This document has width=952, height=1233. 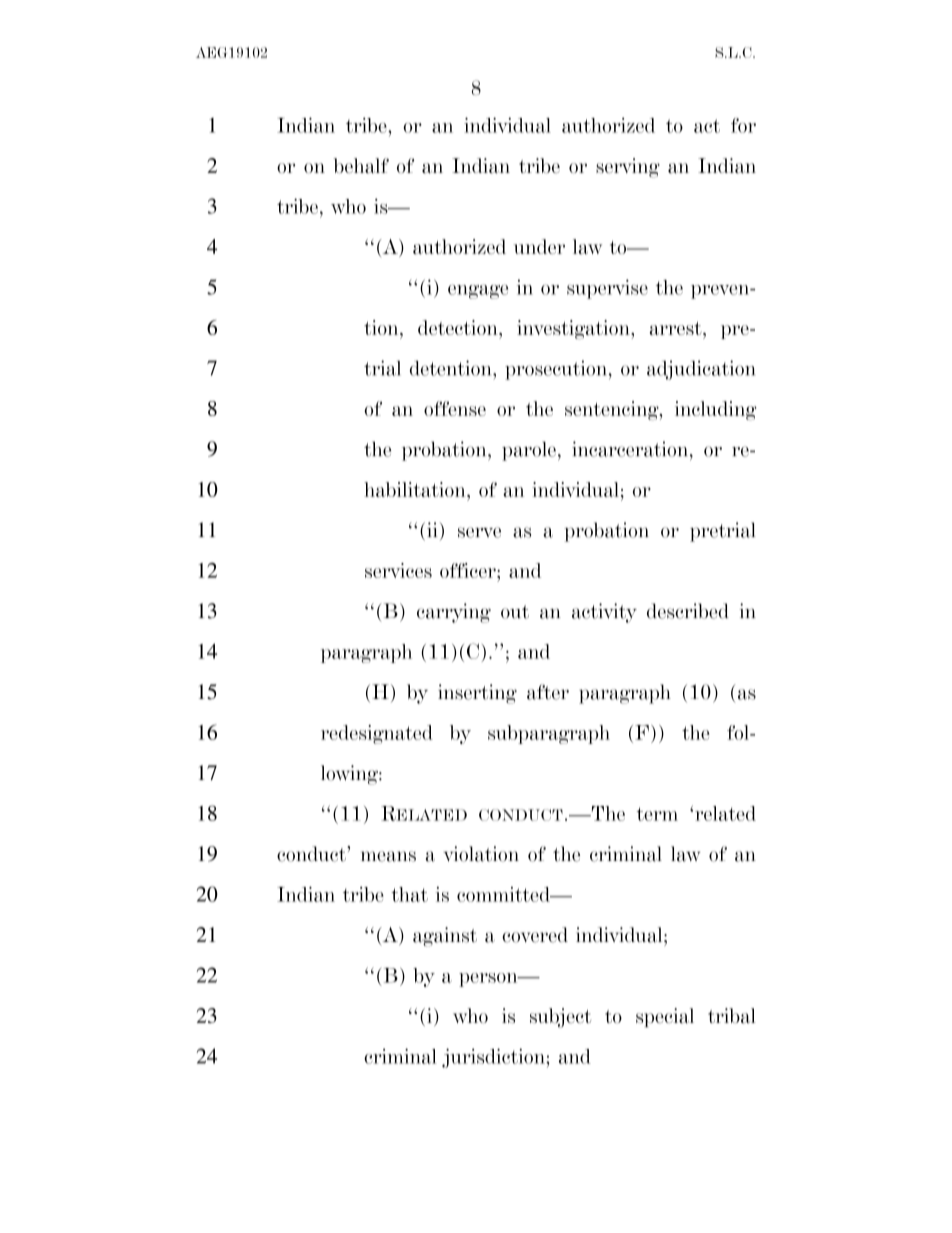 I want to click on services, so click(x=398, y=570).
